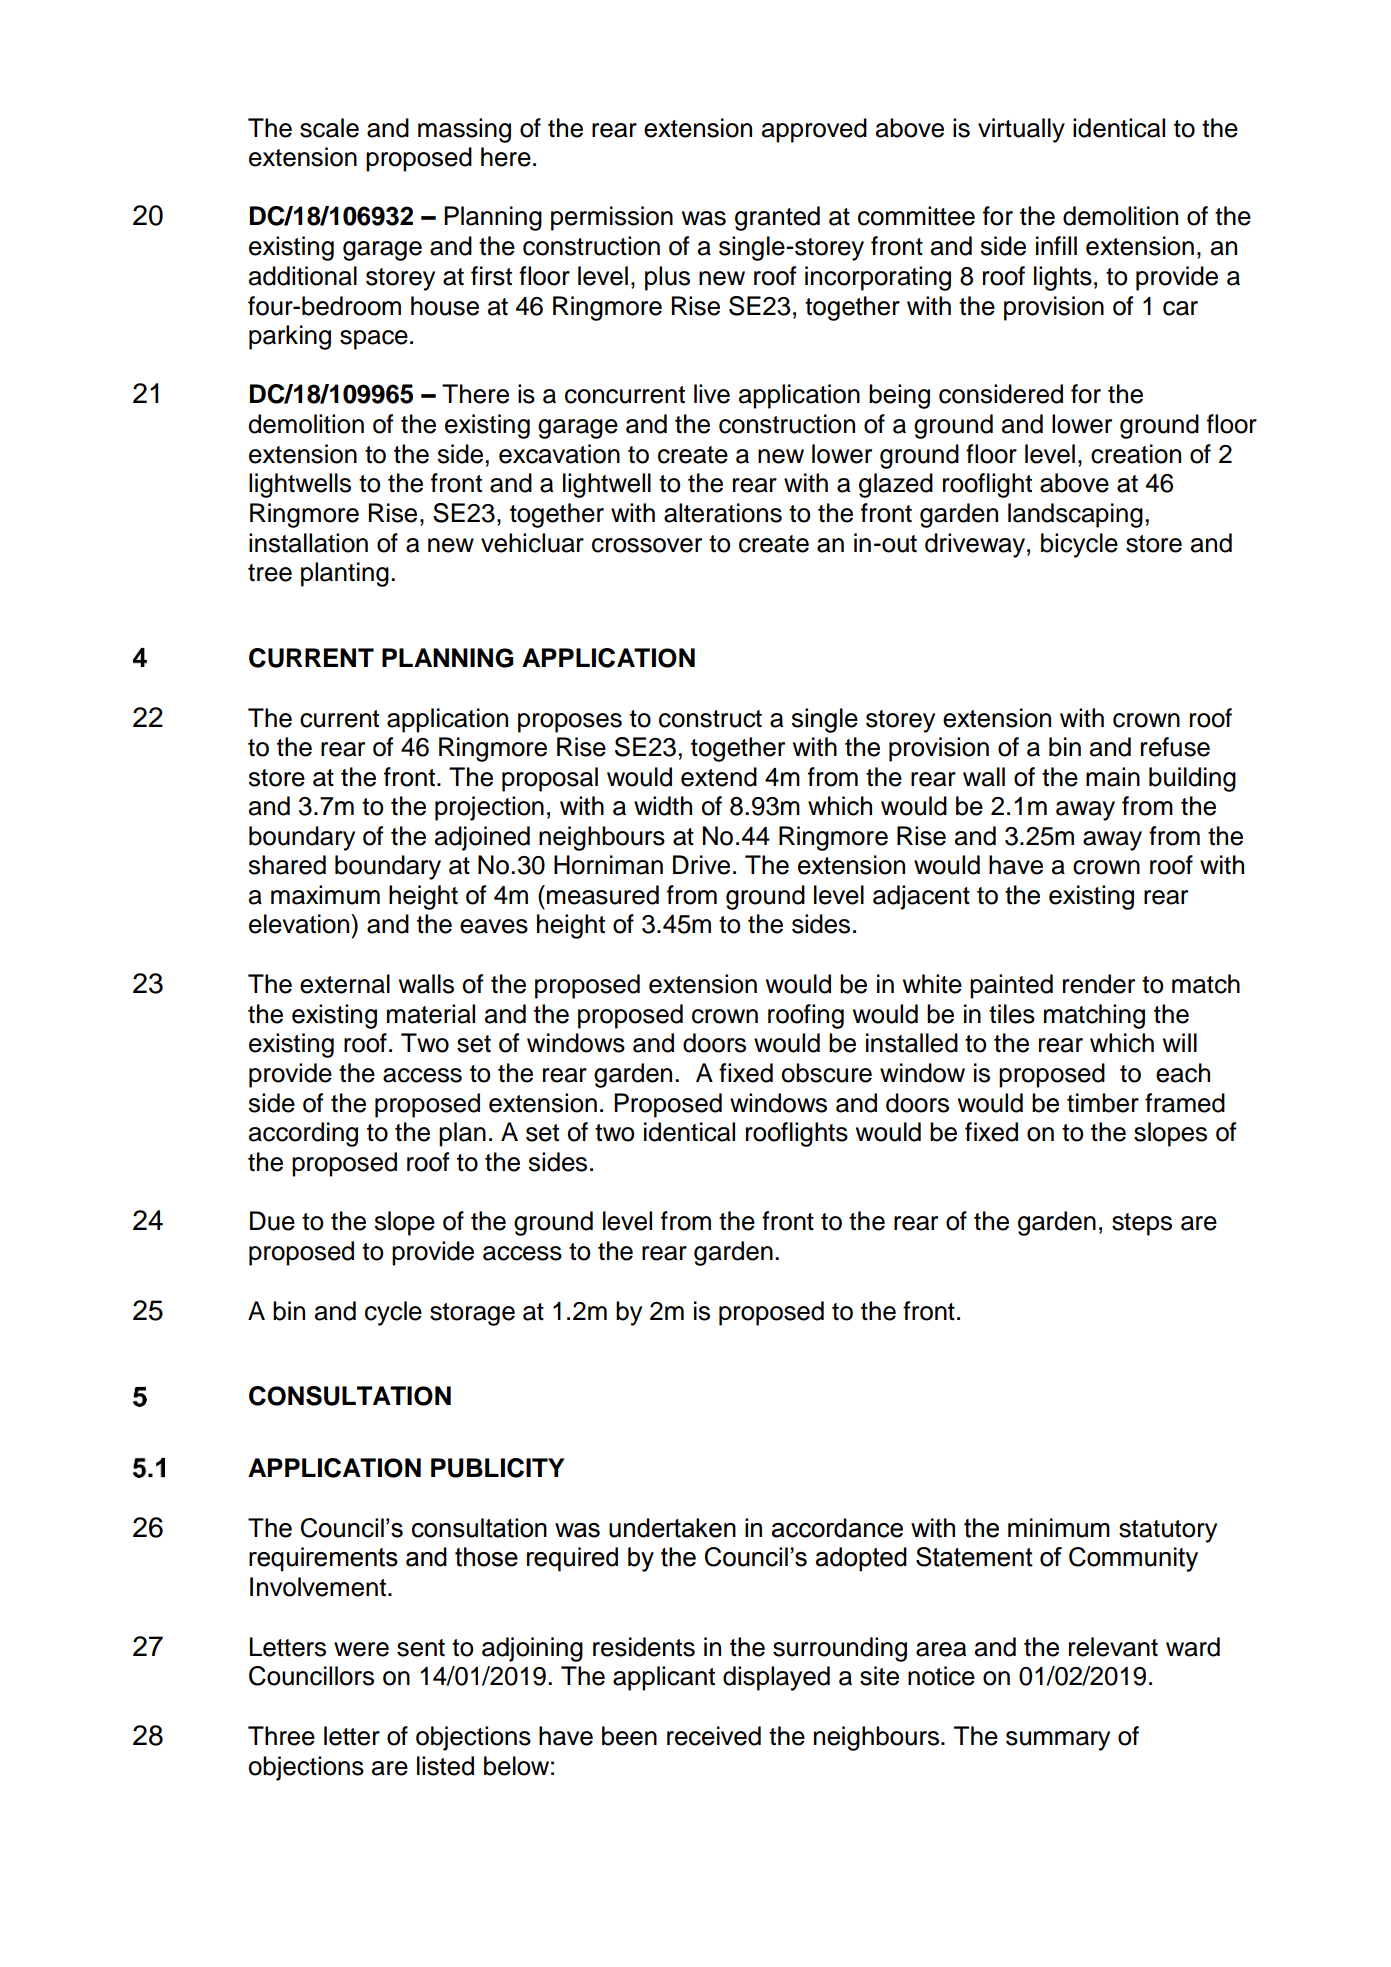 This document has width=1391, height=1967. What do you see at coordinates (1021, 130) in the document?
I see `virtually` at bounding box center [1021, 130].
